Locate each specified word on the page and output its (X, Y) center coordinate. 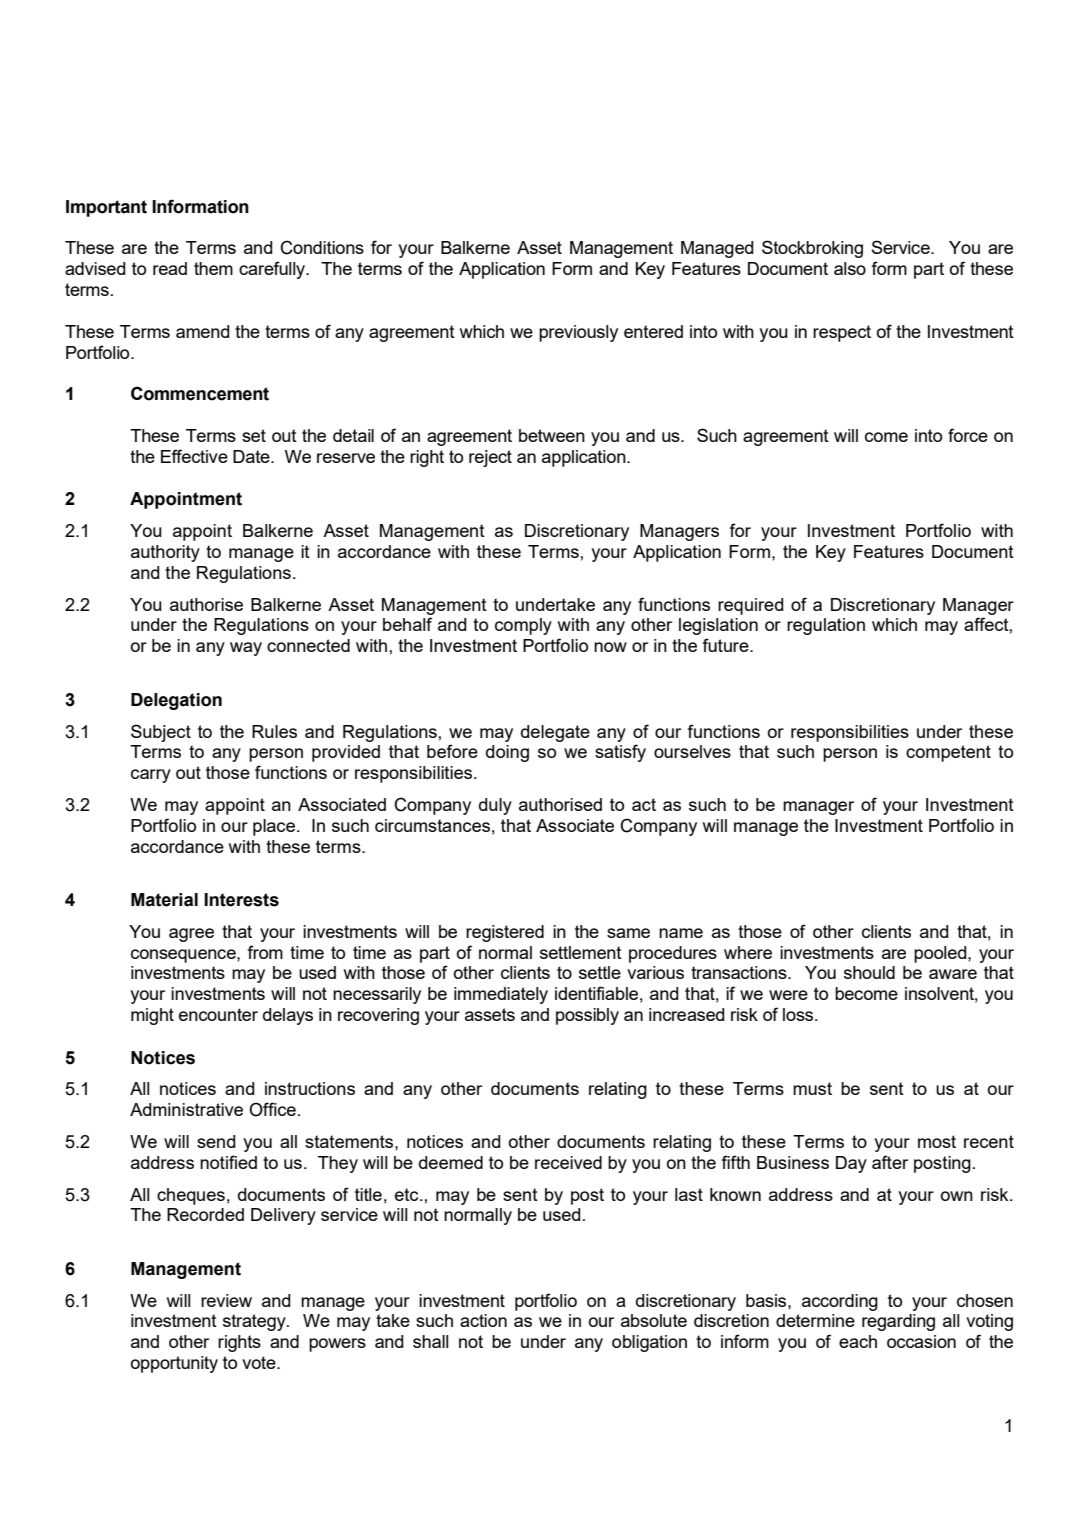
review (226, 1300)
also (850, 268)
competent (948, 753)
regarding (898, 1322)
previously (578, 333)
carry (151, 776)
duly (495, 806)
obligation (649, 1343)
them (213, 268)
